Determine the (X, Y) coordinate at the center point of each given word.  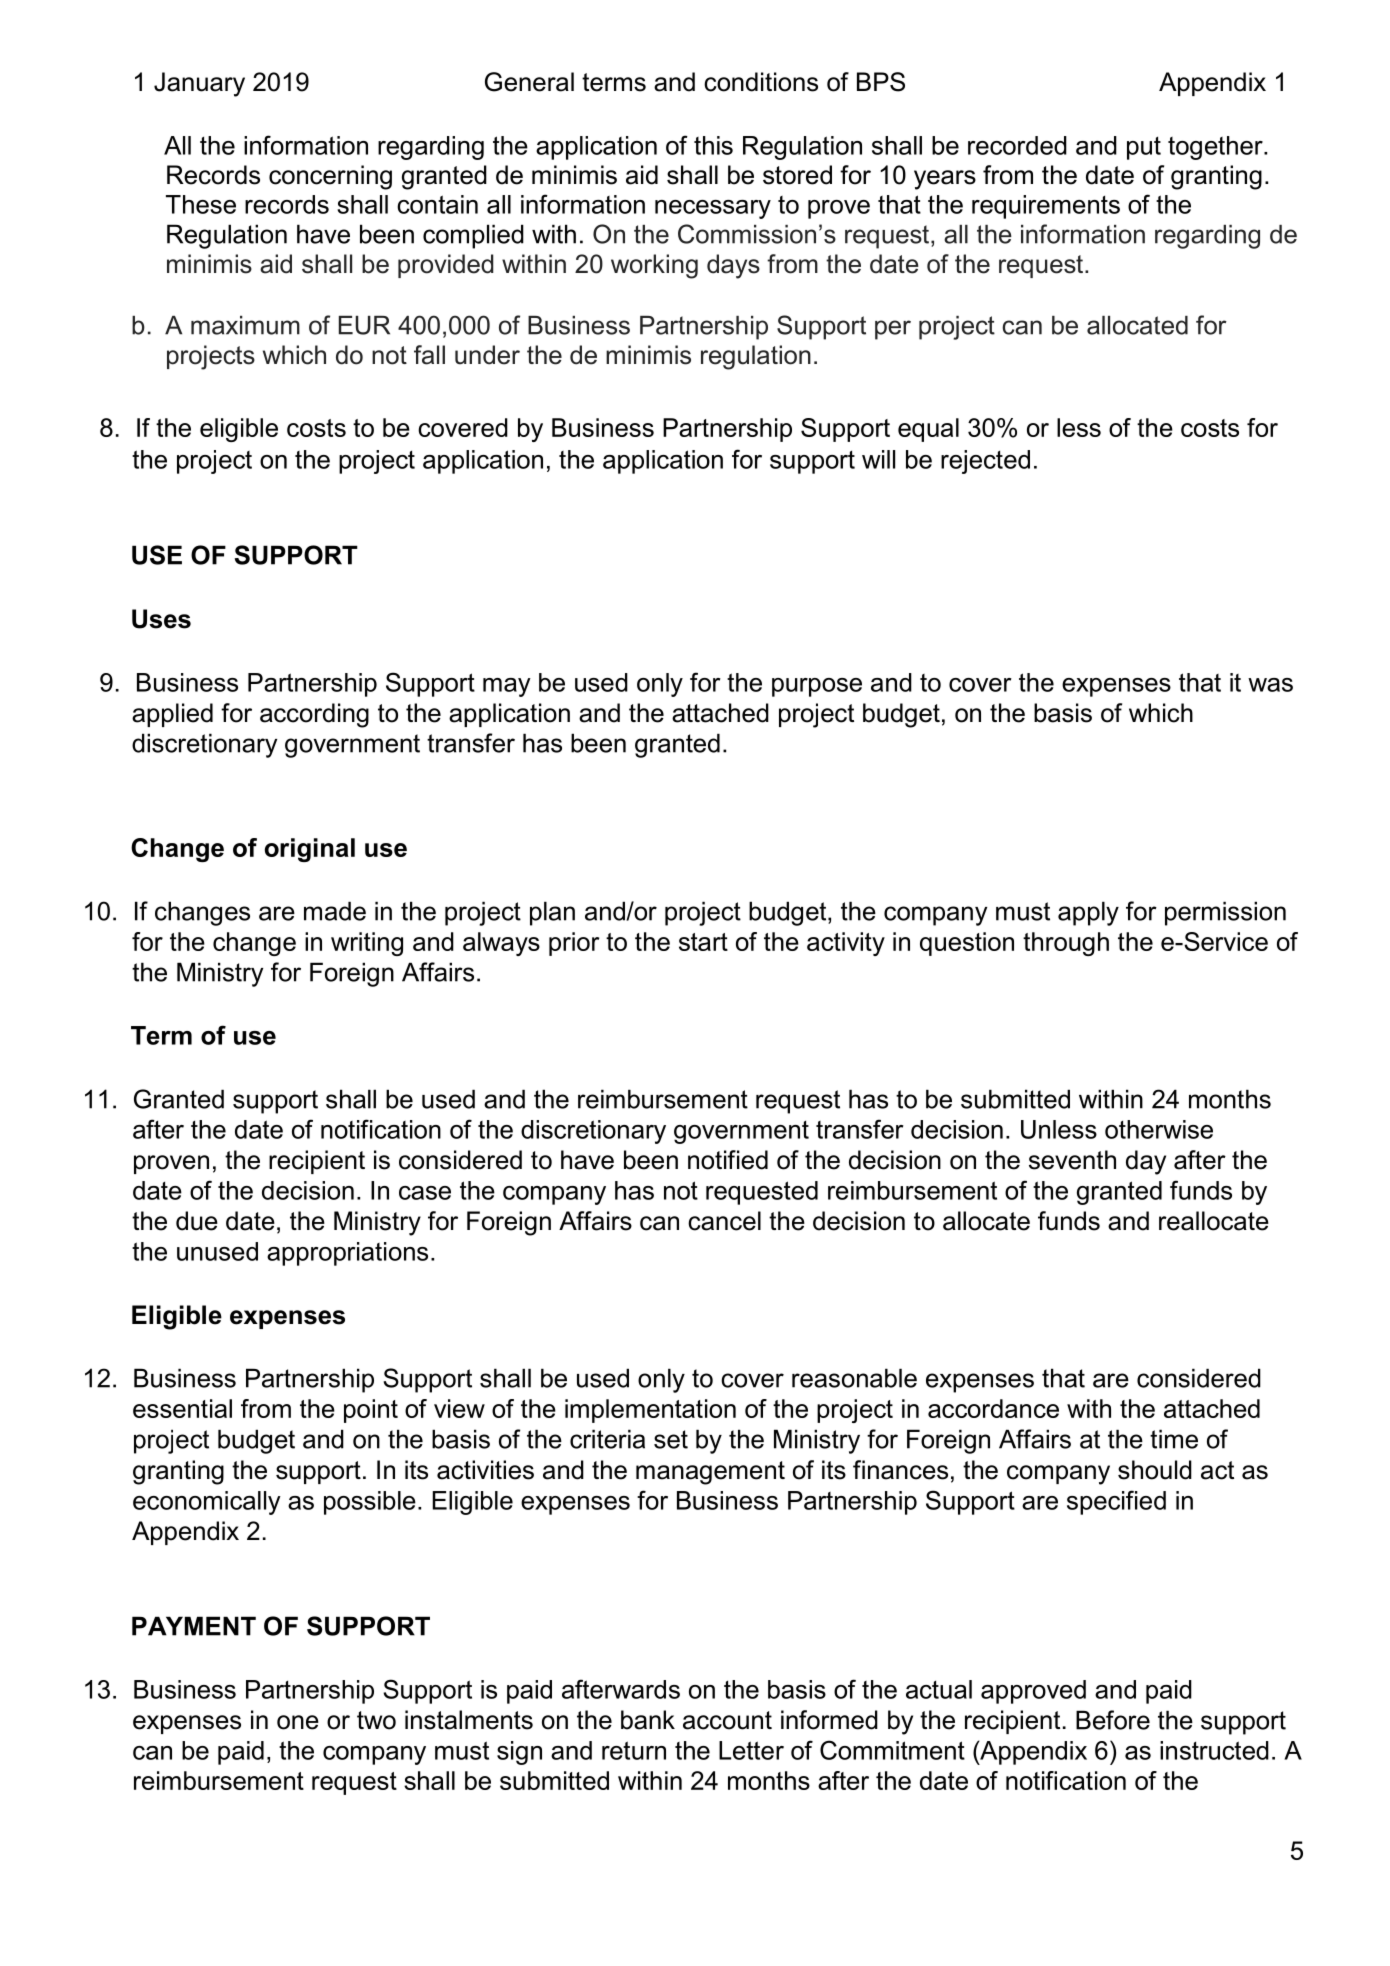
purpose (817, 687)
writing (367, 944)
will (878, 459)
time (1174, 1439)
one (298, 1722)
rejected (985, 462)
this (713, 145)
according (314, 715)
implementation (650, 1411)
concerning (330, 177)
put (1144, 148)
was (1270, 685)
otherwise (1159, 1129)
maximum (245, 325)
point (371, 1411)
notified (728, 1160)
